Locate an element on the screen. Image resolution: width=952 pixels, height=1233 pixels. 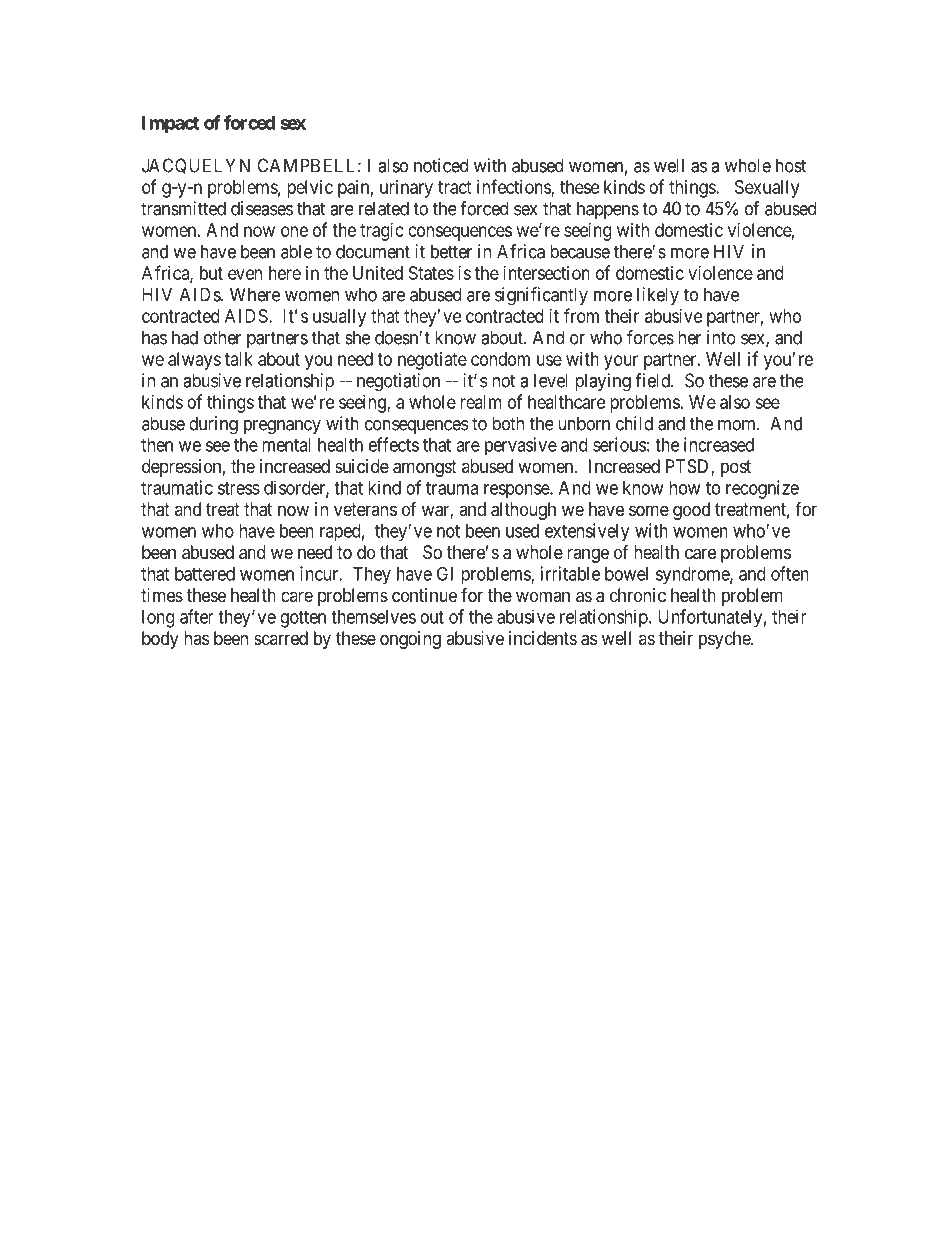
host is located at coordinates (791, 165).
